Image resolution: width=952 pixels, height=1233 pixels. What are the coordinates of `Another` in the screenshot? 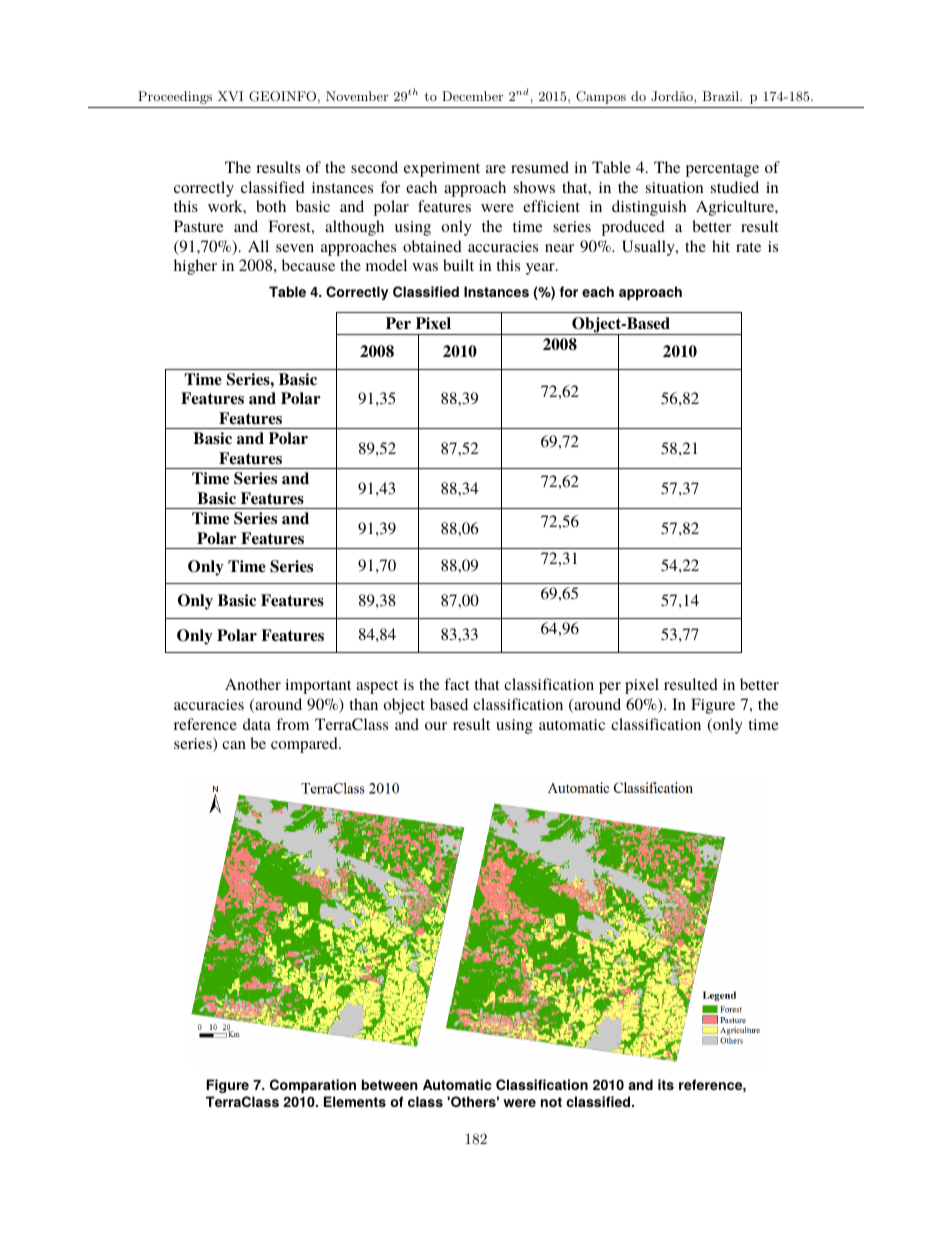 It's located at (253, 684).
